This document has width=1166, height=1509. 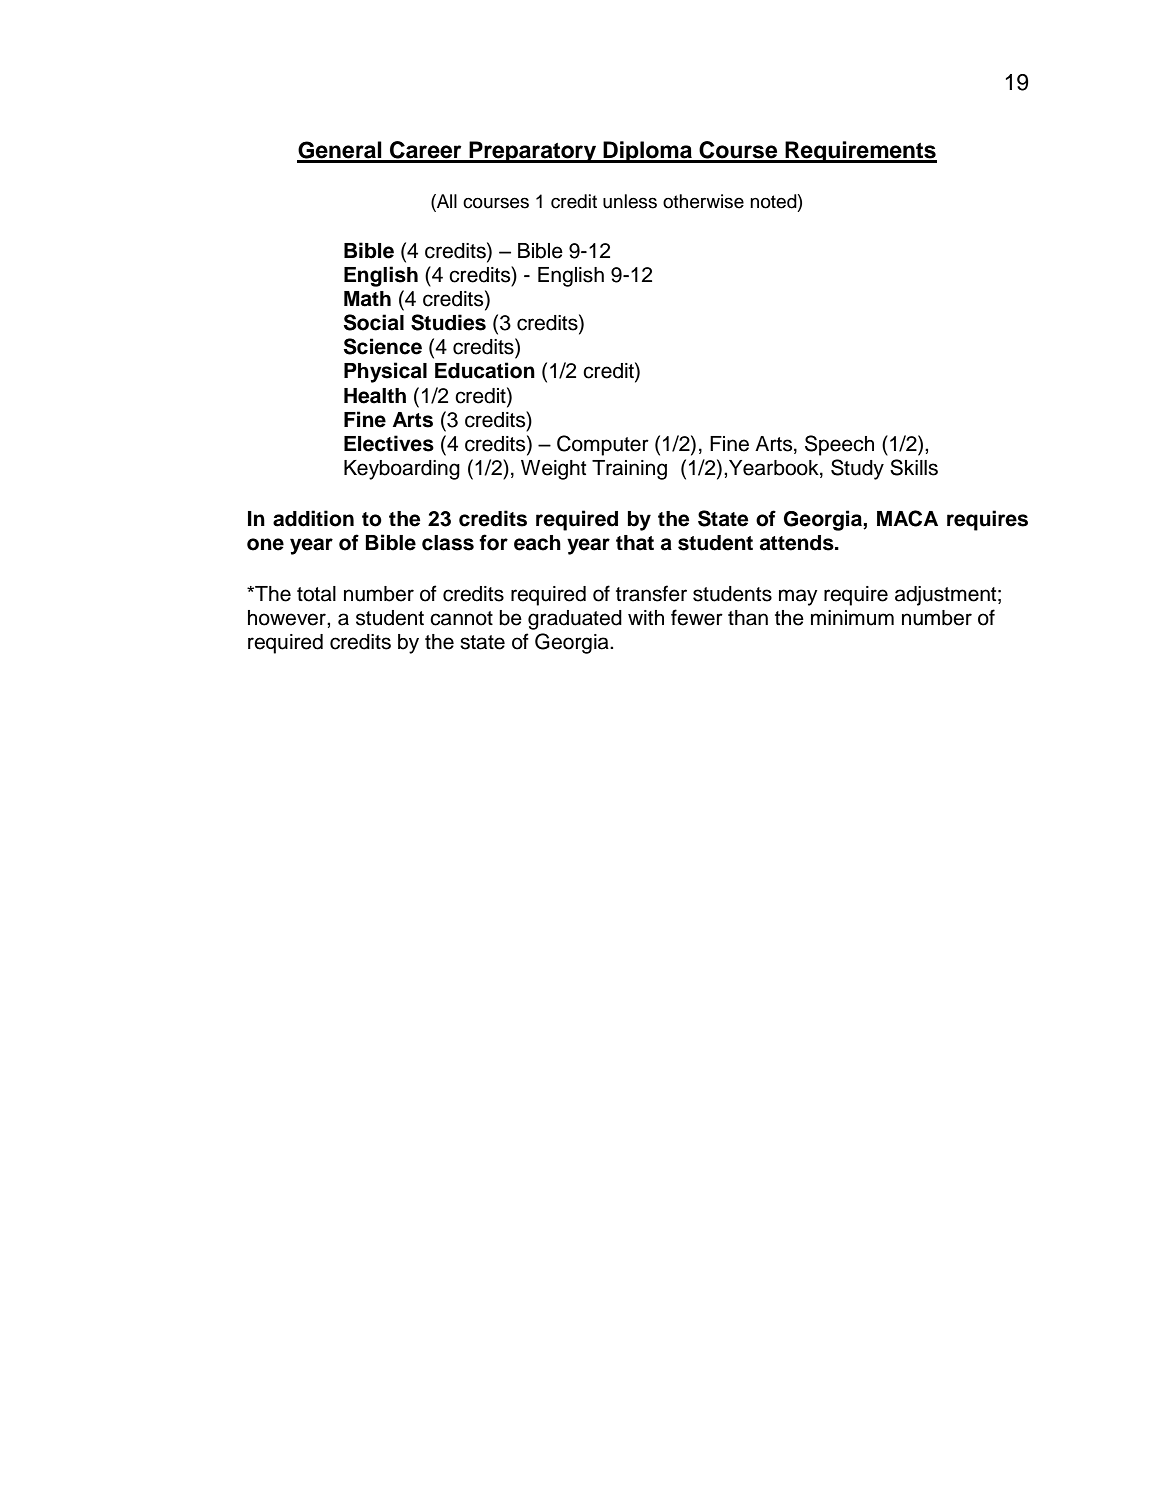 What do you see at coordinates (446, 201) in the document?
I see `All` at bounding box center [446, 201].
